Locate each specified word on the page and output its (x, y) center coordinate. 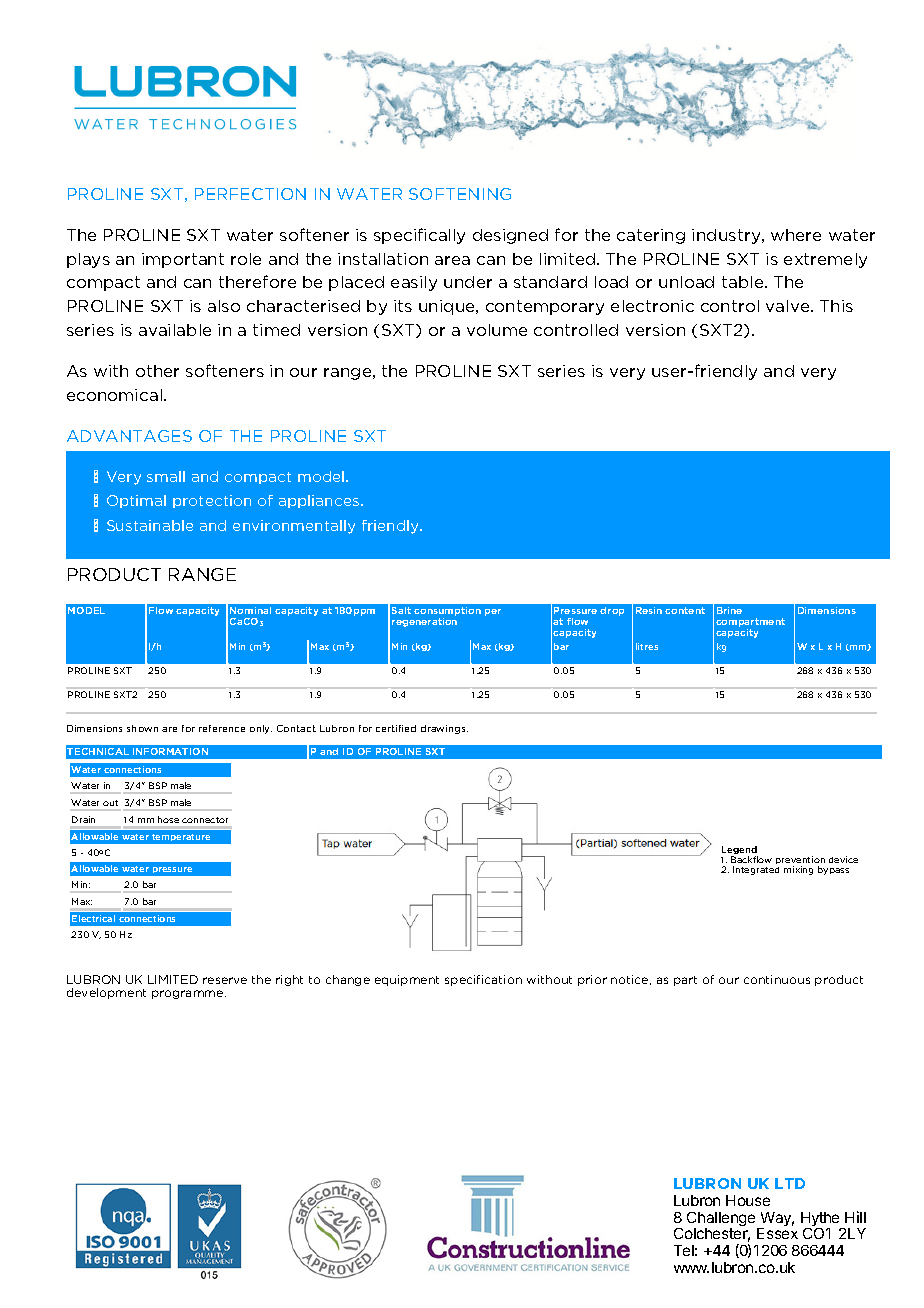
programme (189, 994)
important (183, 260)
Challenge (722, 1220)
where (796, 235)
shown (142, 728)
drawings (444, 729)
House (748, 1200)
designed (510, 236)
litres (647, 646)
